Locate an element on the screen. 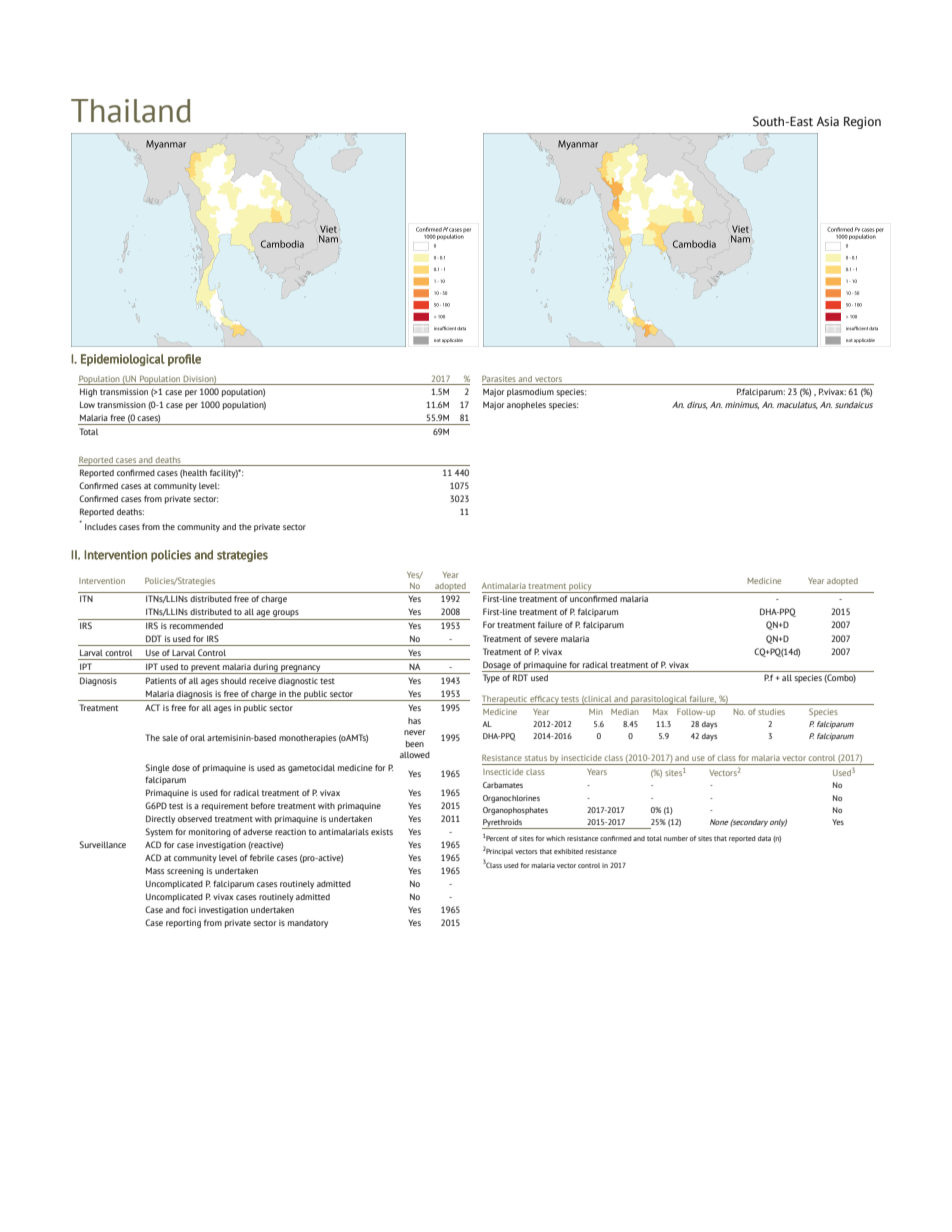 Image resolution: width=952 pixels, height=1232 pixels. exhibited is located at coordinates (568, 851).
